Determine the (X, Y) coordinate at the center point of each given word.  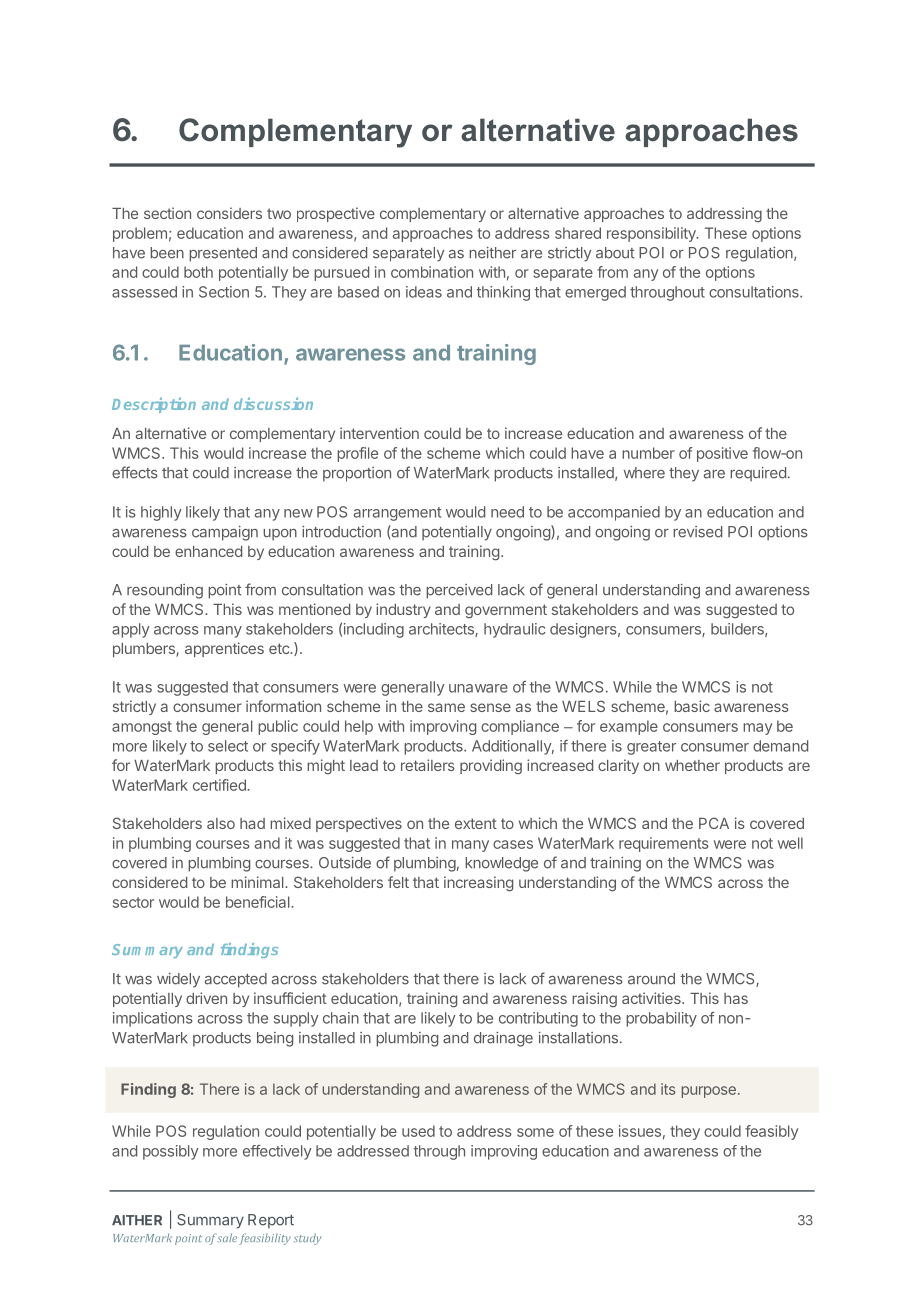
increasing (478, 884)
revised (697, 532)
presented (223, 254)
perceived (459, 591)
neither (492, 253)
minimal (258, 882)
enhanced (208, 551)
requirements (664, 844)
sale (227, 1237)
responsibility (652, 234)
